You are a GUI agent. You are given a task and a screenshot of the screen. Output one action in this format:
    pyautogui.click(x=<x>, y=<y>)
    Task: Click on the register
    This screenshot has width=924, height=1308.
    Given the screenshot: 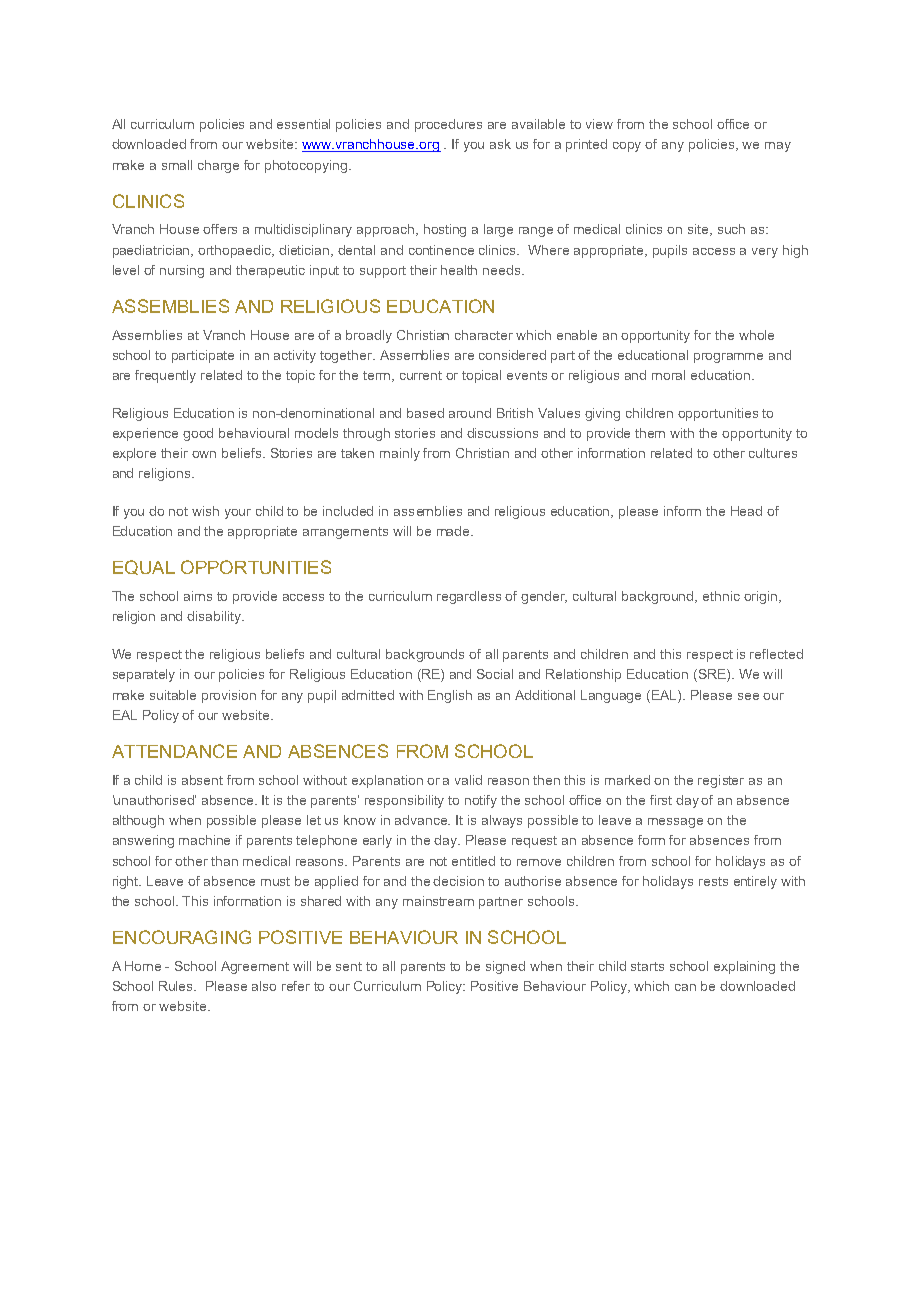 What is the action you would take?
    pyautogui.click(x=721, y=781)
